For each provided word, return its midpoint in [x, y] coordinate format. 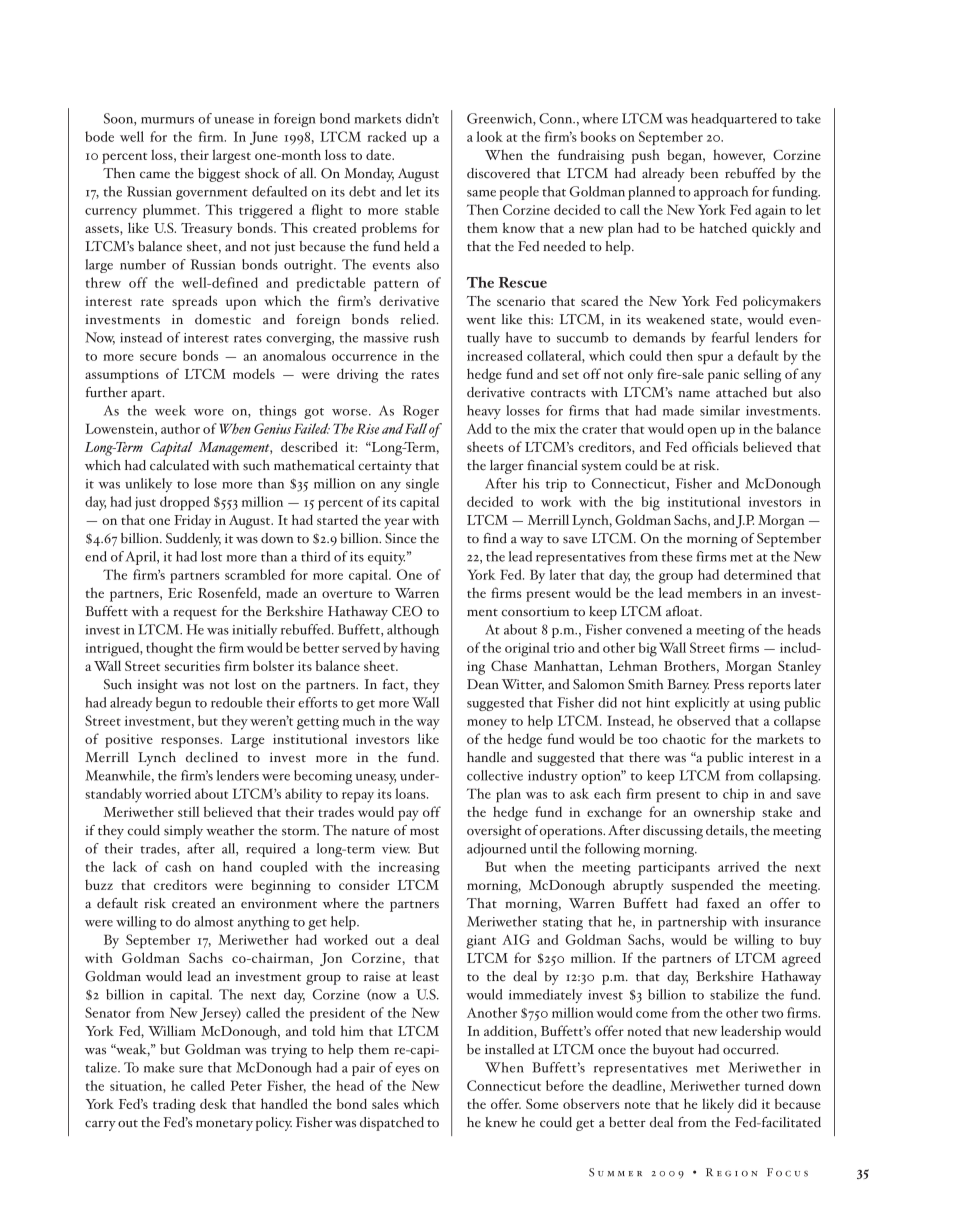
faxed [723, 903]
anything [264, 923]
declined [212, 757]
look [490, 136]
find [495, 538]
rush [426, 337]
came [155, 175]
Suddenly [193, 540]
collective [495, 775]
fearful [730, 337]
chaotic [684, 739]
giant [481, 942]
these [677, 556]
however [739, 155]
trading [174, 1105]
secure [158, 357]
